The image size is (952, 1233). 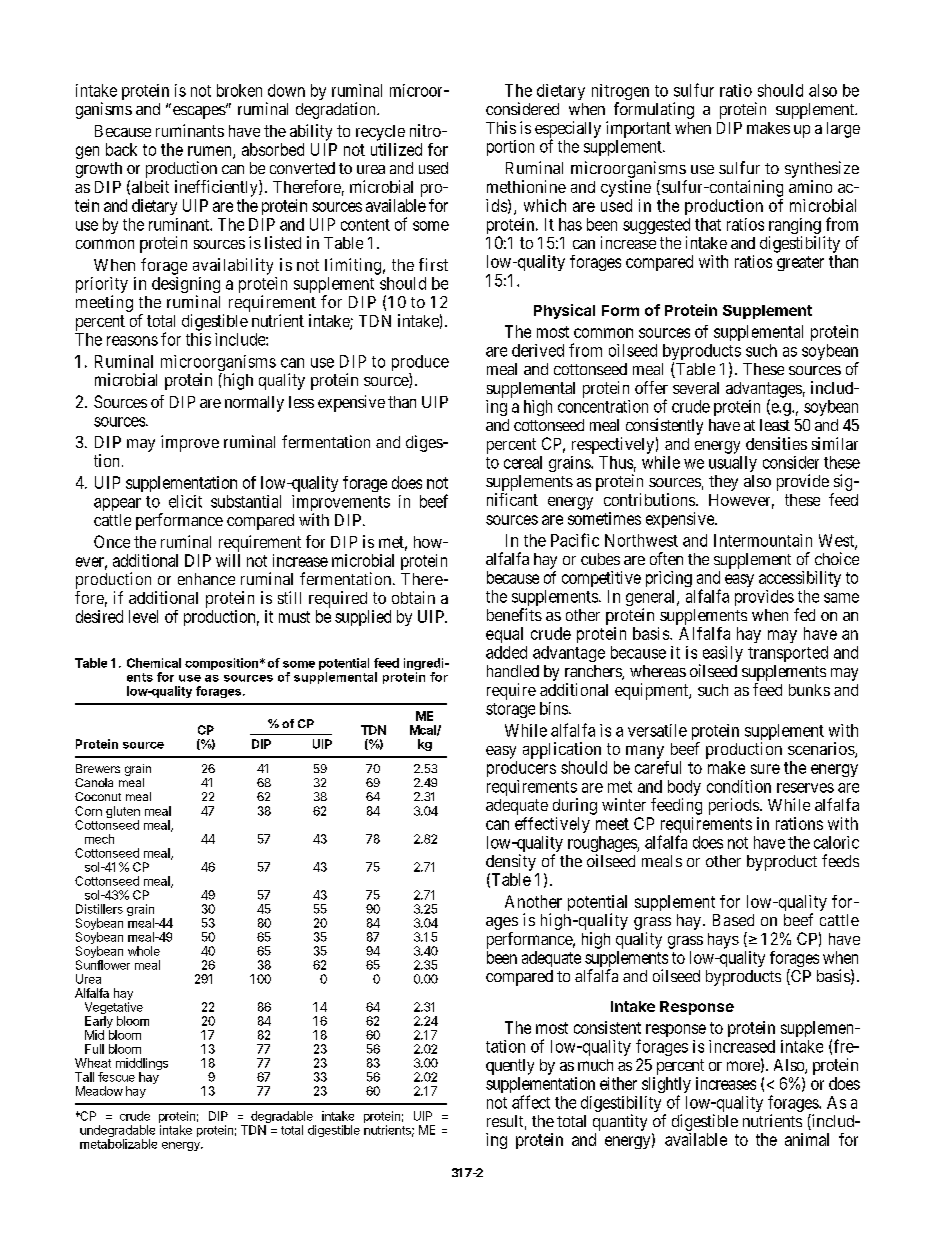 What do you see at coordinates (804, 614) in the screenshot?
I see `fed` at bounding box center [804, 614].
